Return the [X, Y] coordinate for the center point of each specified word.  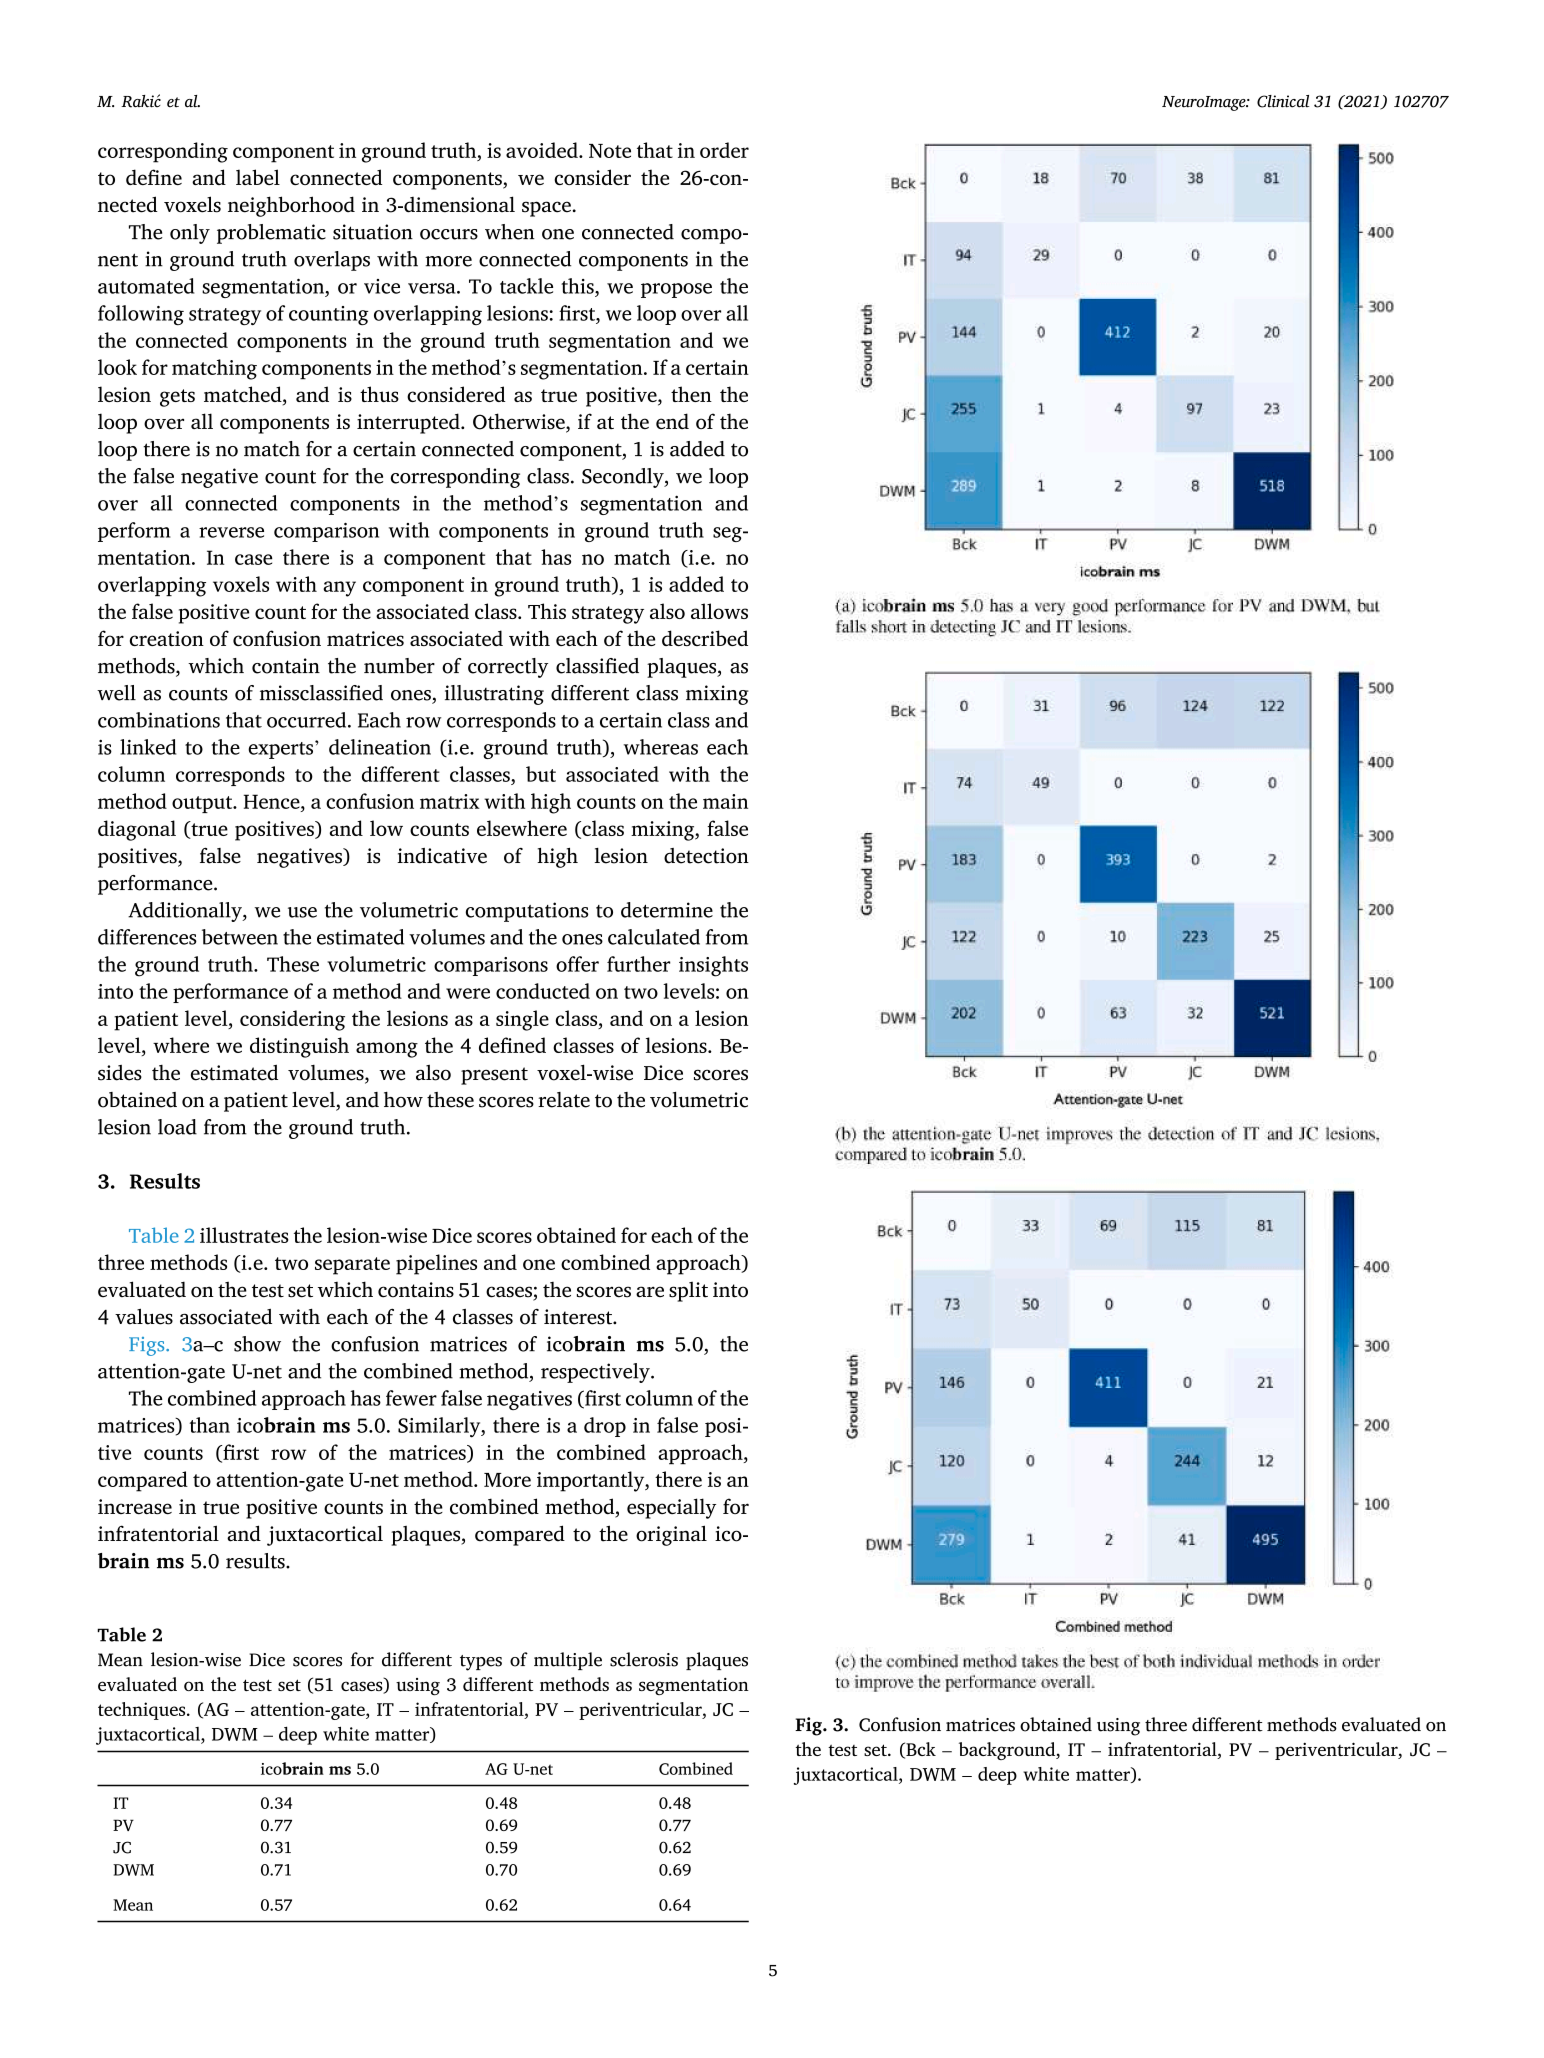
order [724, 150]
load [177, 1127]
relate [564, 1100]
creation [167, 638]
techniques [143, 1711]
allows [719, 611]
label [258, 177]
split [688, 1292]
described [705, 638]
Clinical [1283, 101]
